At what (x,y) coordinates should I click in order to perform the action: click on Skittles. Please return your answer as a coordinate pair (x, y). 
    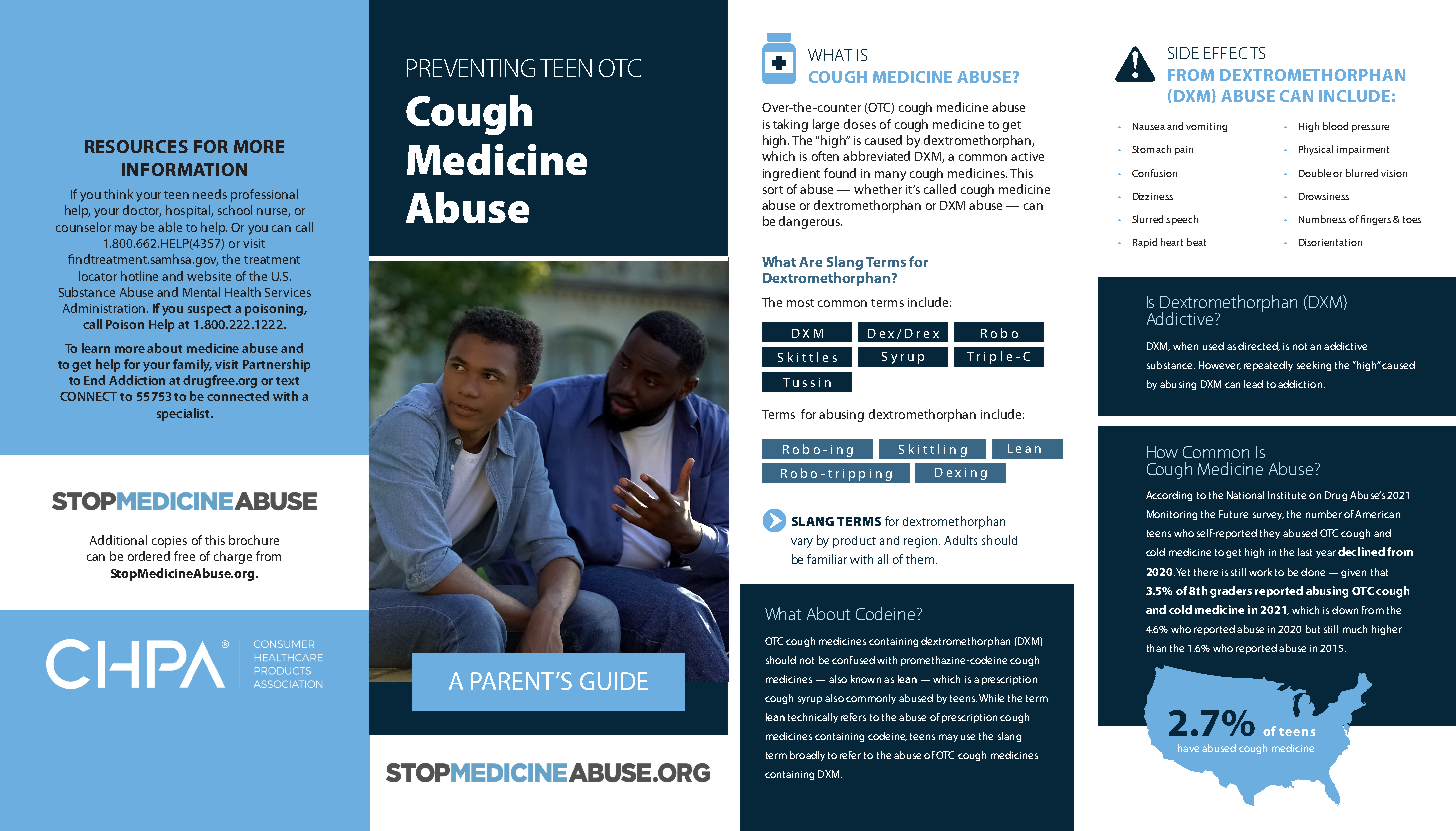
    Looking at the image, I should click on (807, 357).
